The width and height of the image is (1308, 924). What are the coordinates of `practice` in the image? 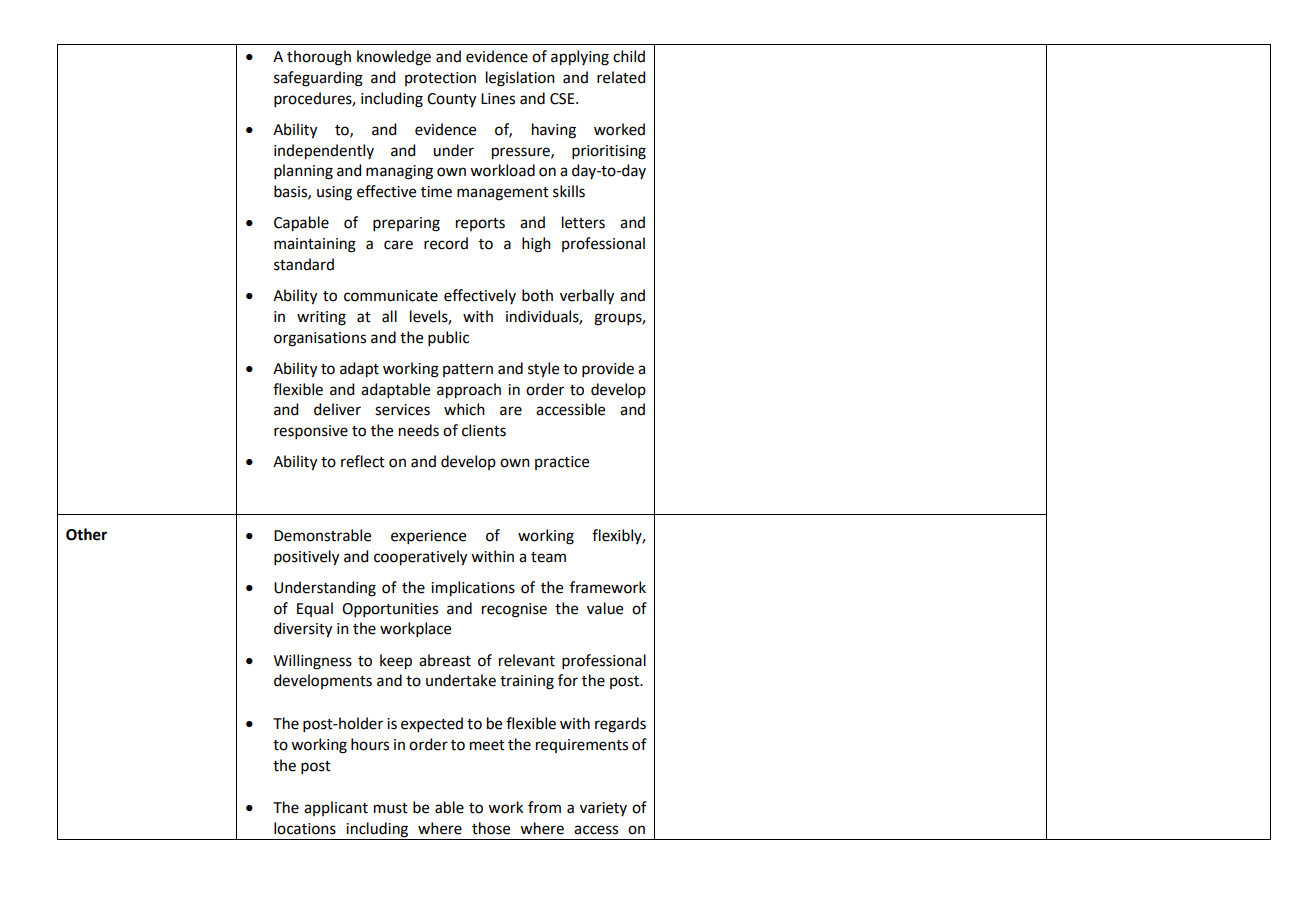 It's located at (562, 463).
